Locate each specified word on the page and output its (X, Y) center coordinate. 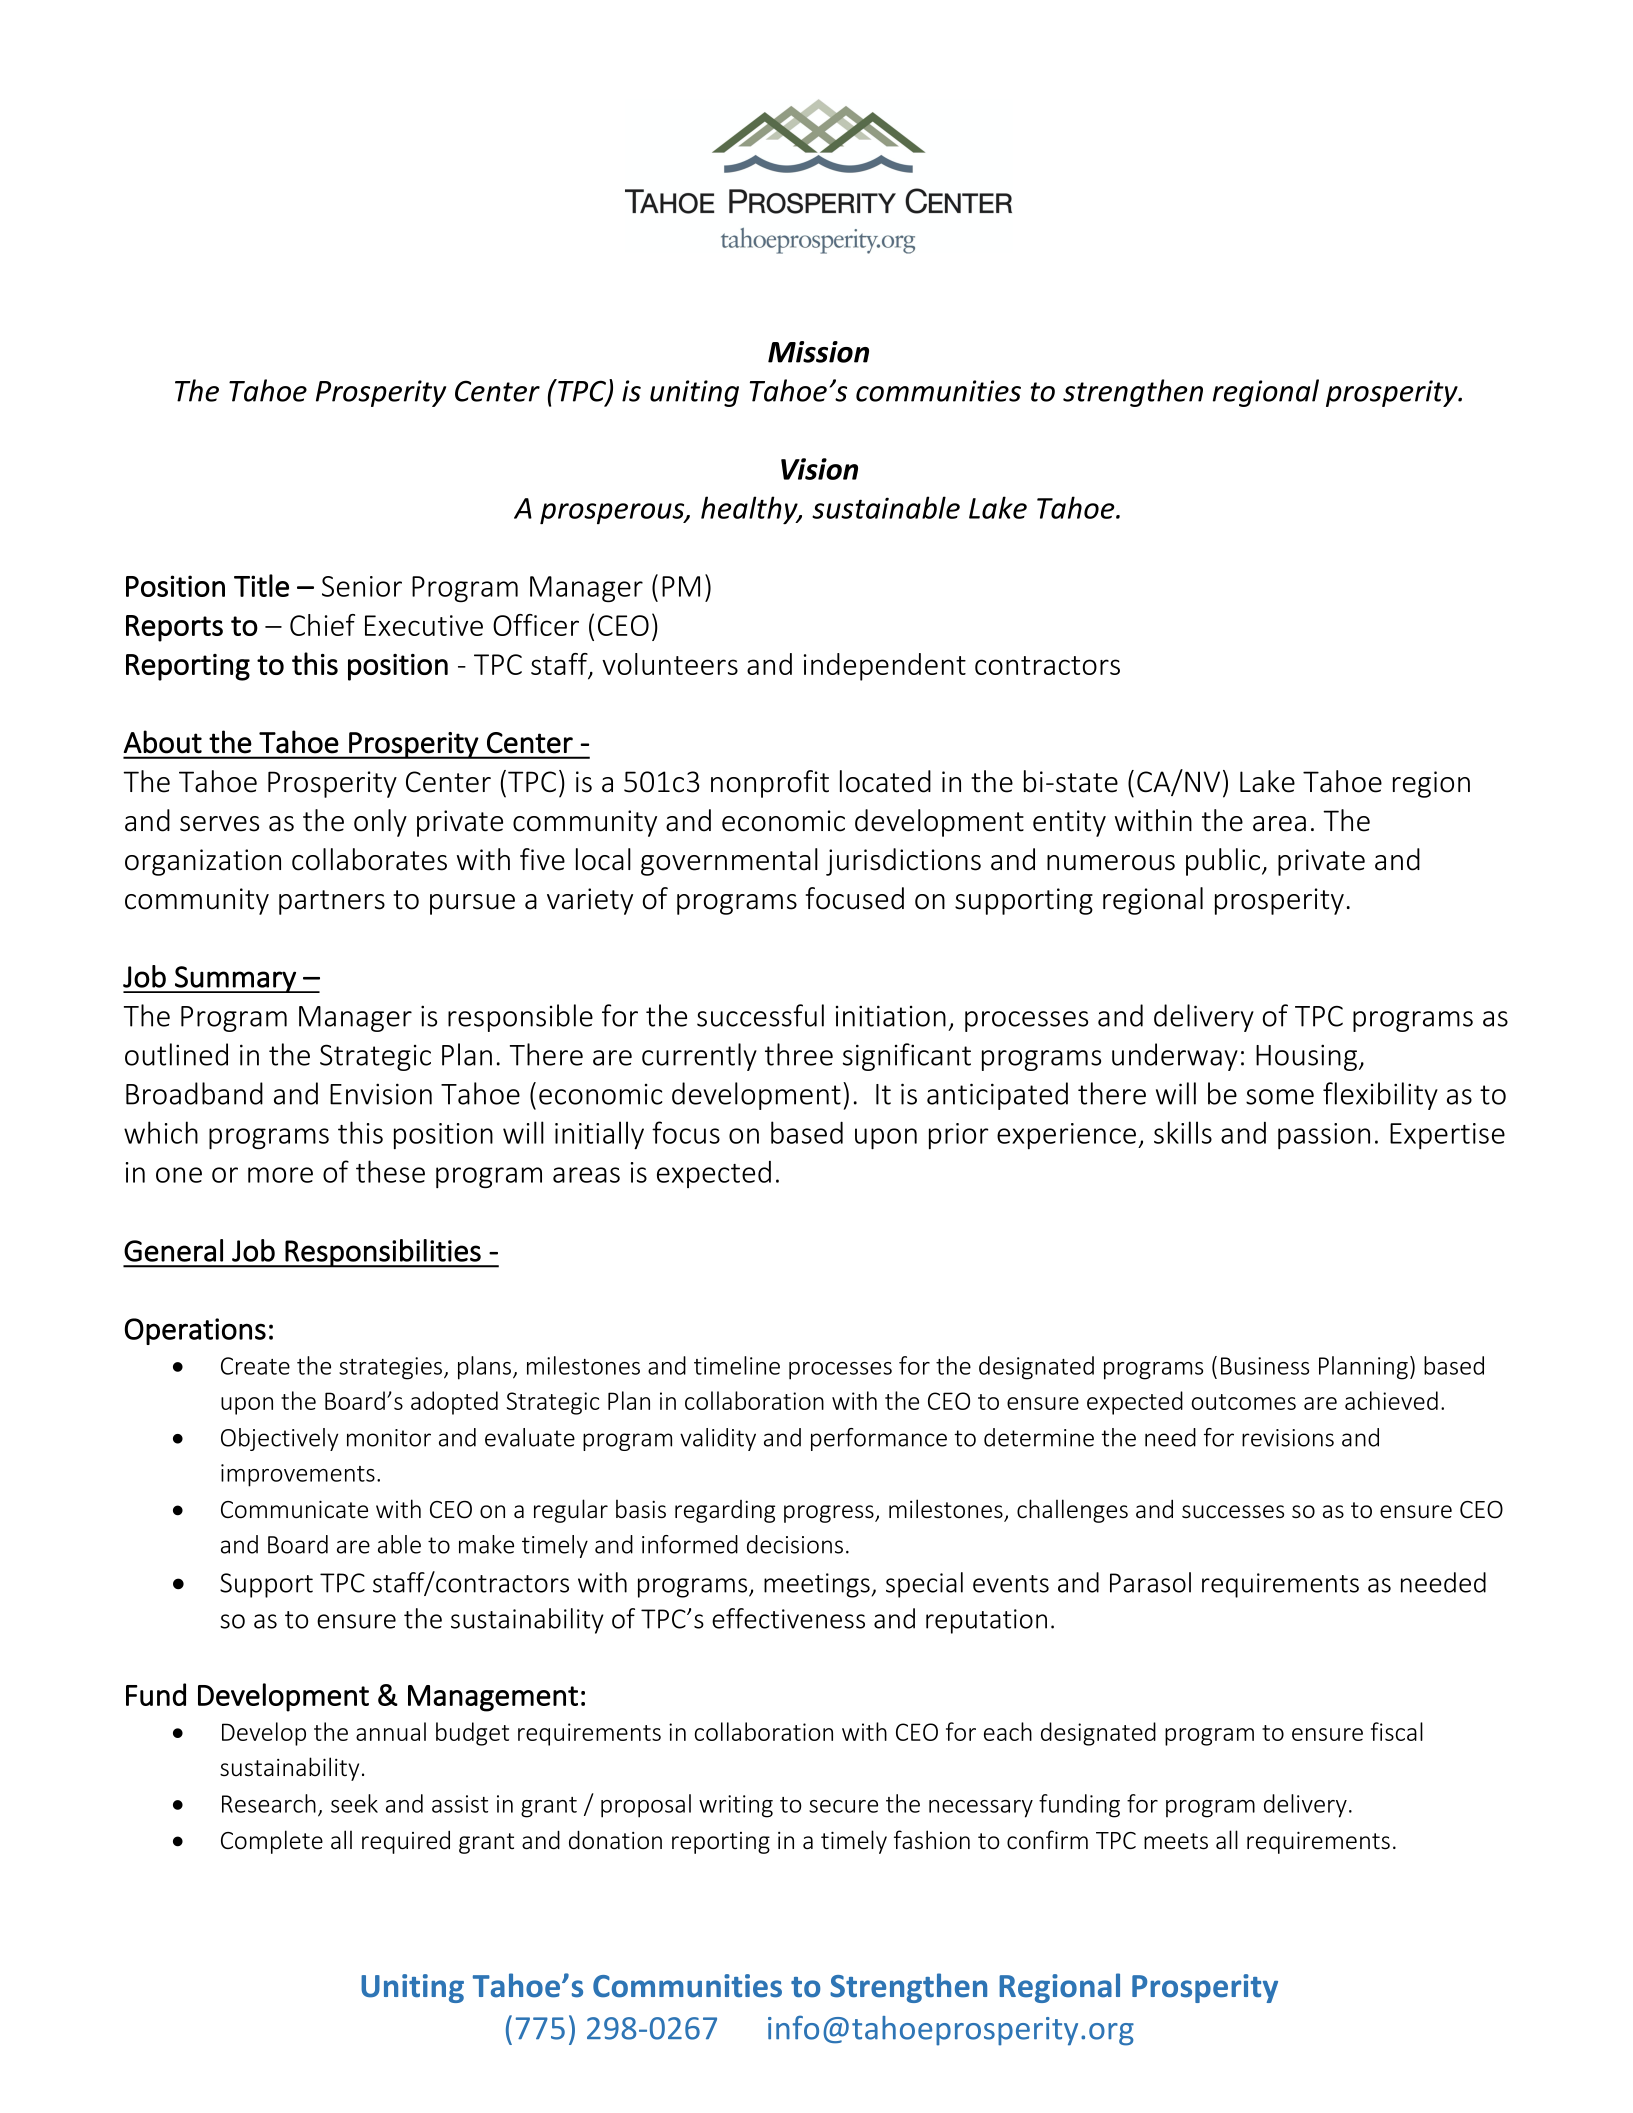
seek (354, 1803)
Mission (818, 352)
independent (885, 667)
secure (843, 1806)
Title (261, 585)
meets (1176, 1841)
